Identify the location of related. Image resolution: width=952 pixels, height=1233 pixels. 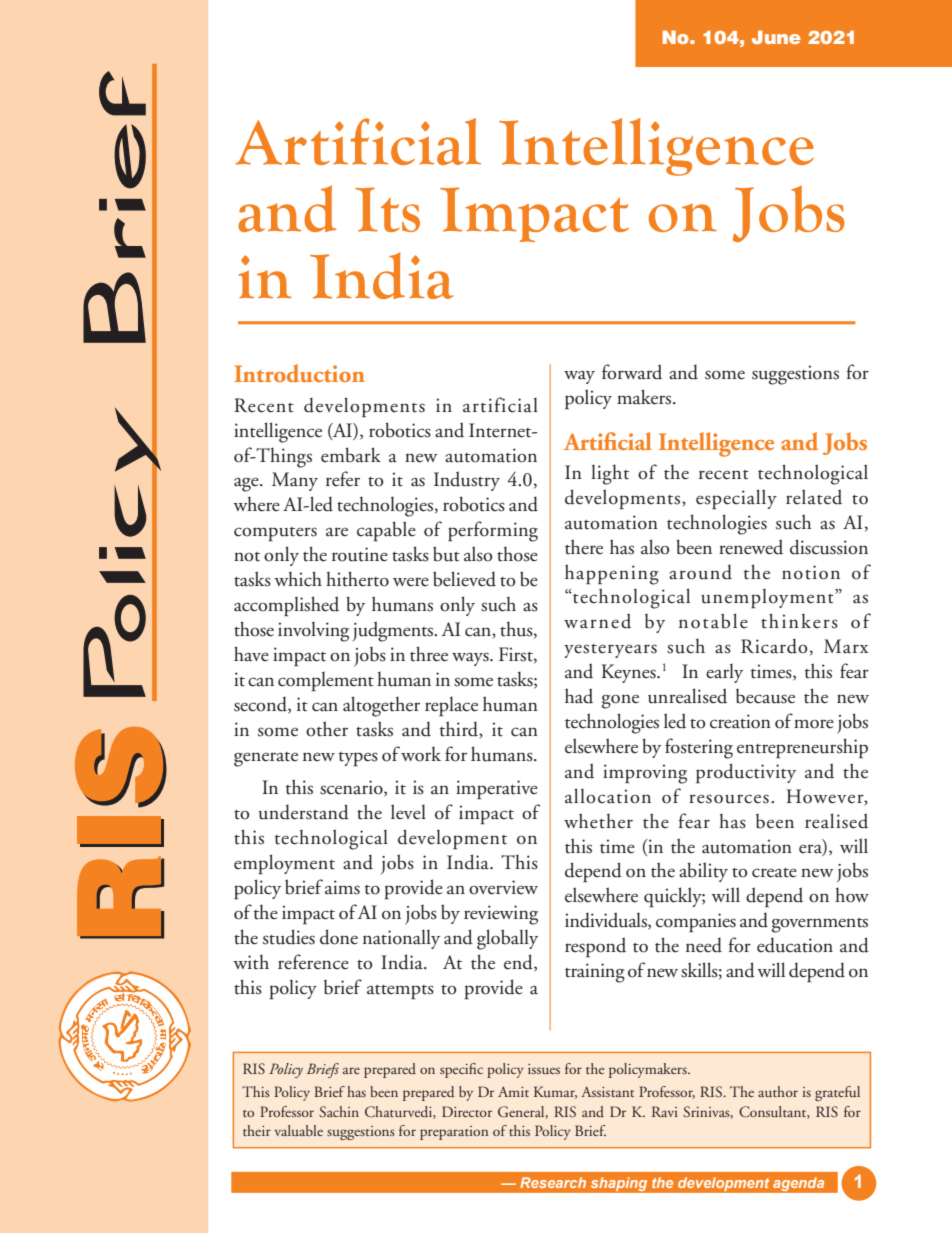
(814, 497).
